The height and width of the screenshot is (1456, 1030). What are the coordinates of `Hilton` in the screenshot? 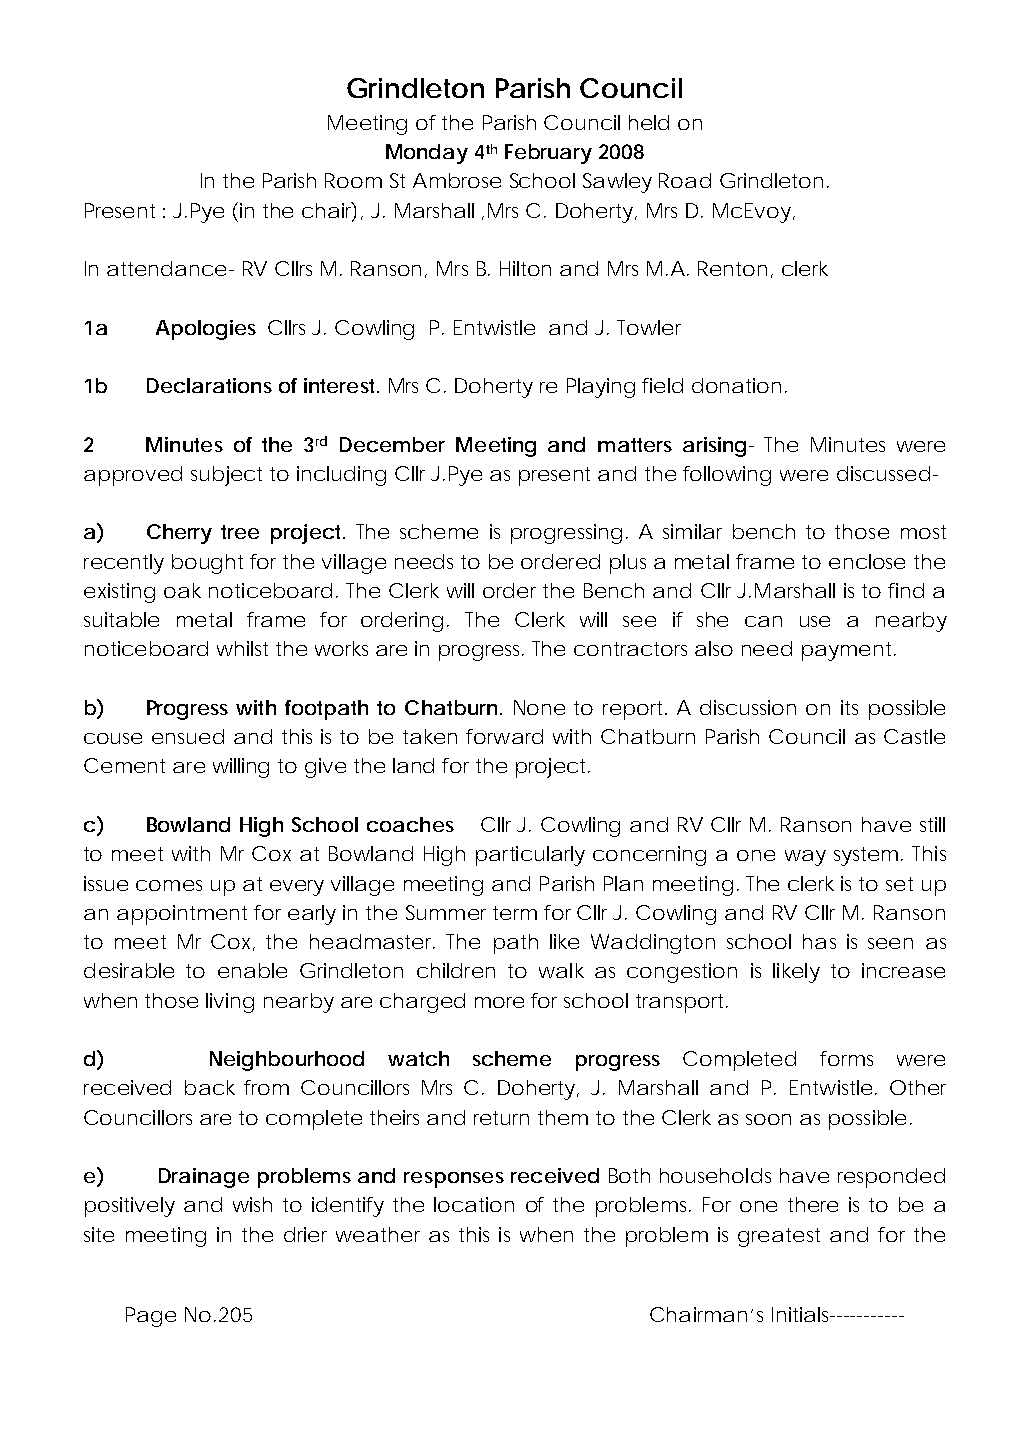 It's located at (525, 268).
